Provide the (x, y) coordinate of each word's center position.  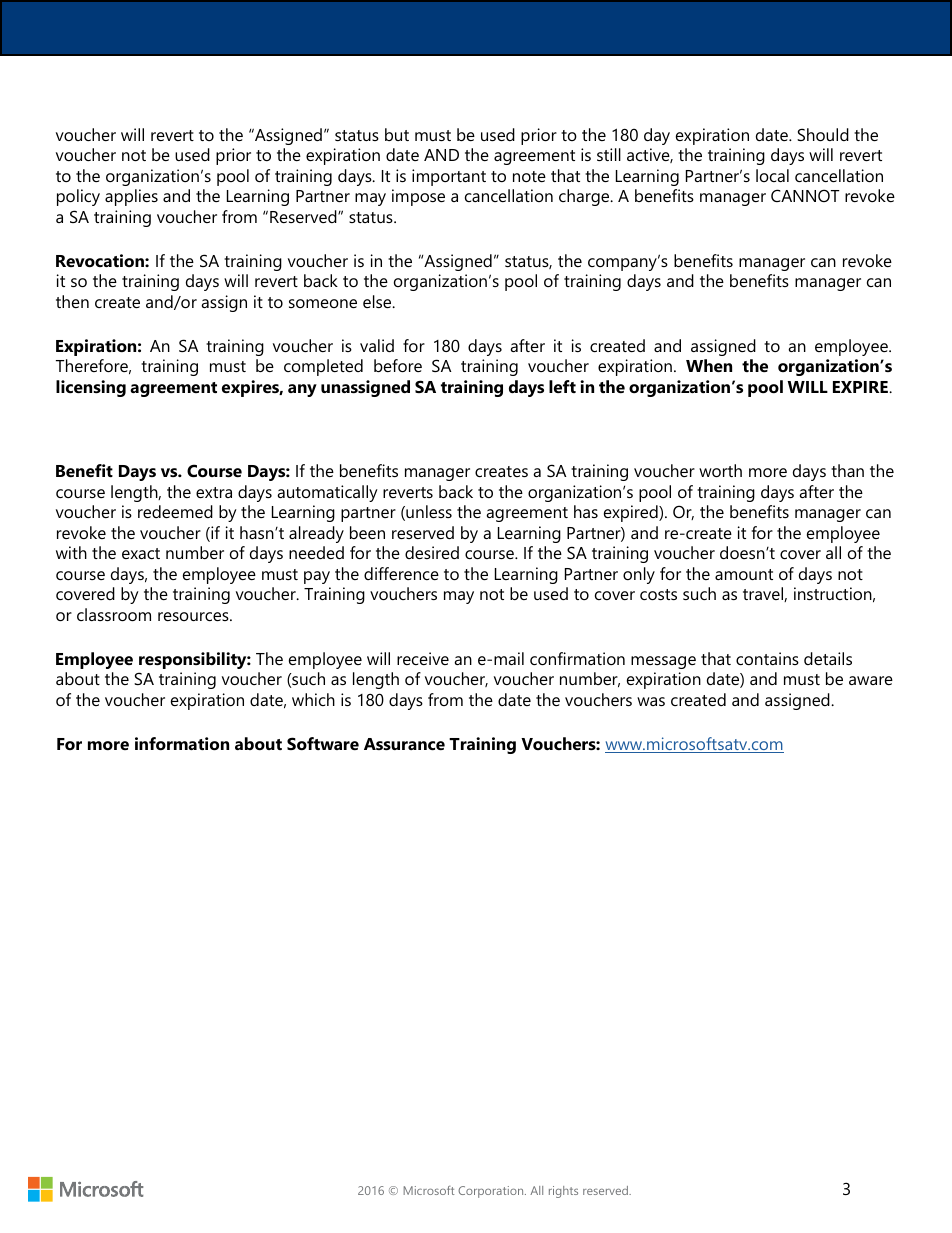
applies (131, 197)
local (772, 175)
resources (194, 616)
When (709, 365)
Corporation (492, 1192)
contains (767, 658)
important (449, 177)
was (651, 701)
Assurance (404, 744)
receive (423, 658)
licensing (91, 388)
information (182, 743)
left (562, 386)
